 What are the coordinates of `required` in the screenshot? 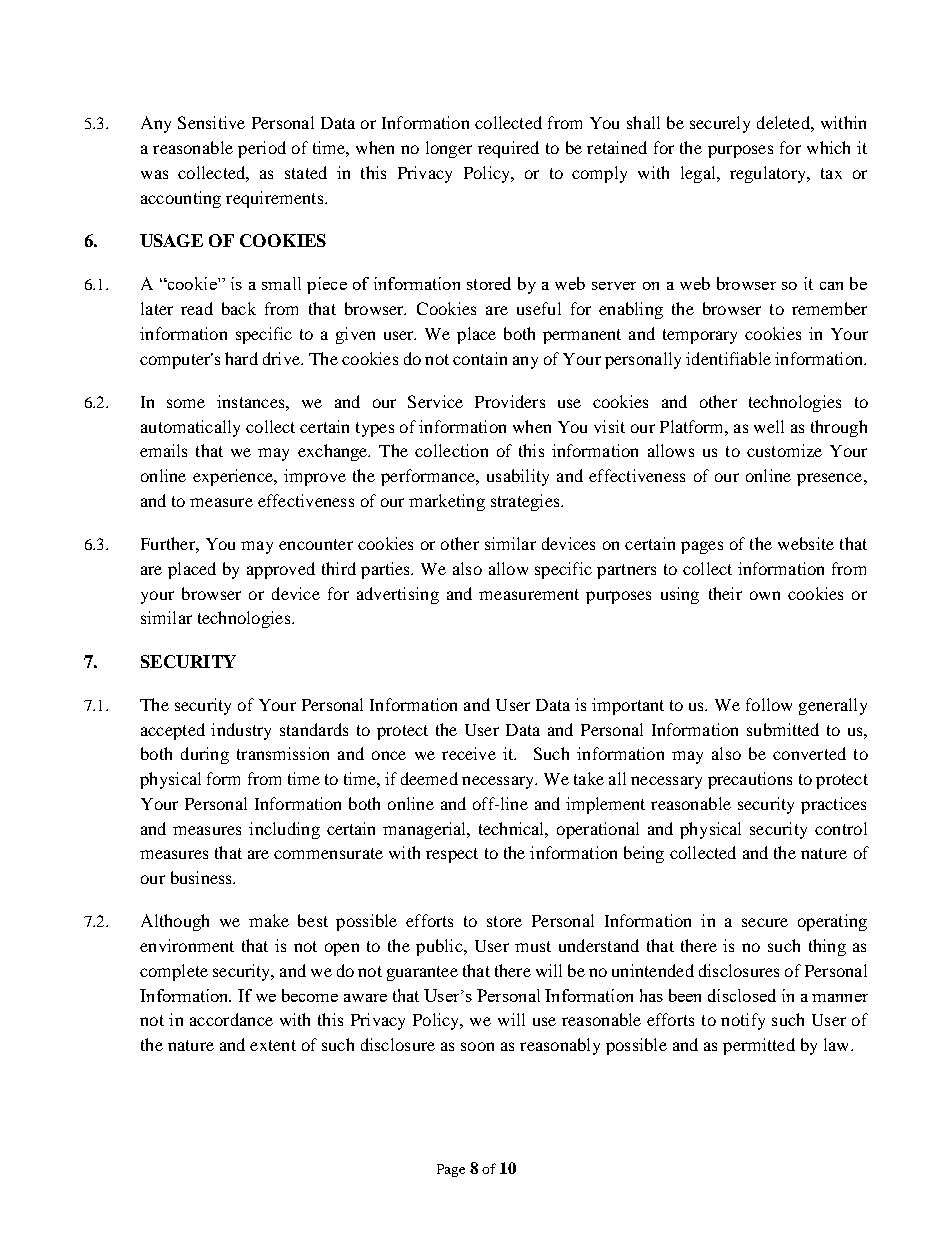 It's located at (508, 149).
